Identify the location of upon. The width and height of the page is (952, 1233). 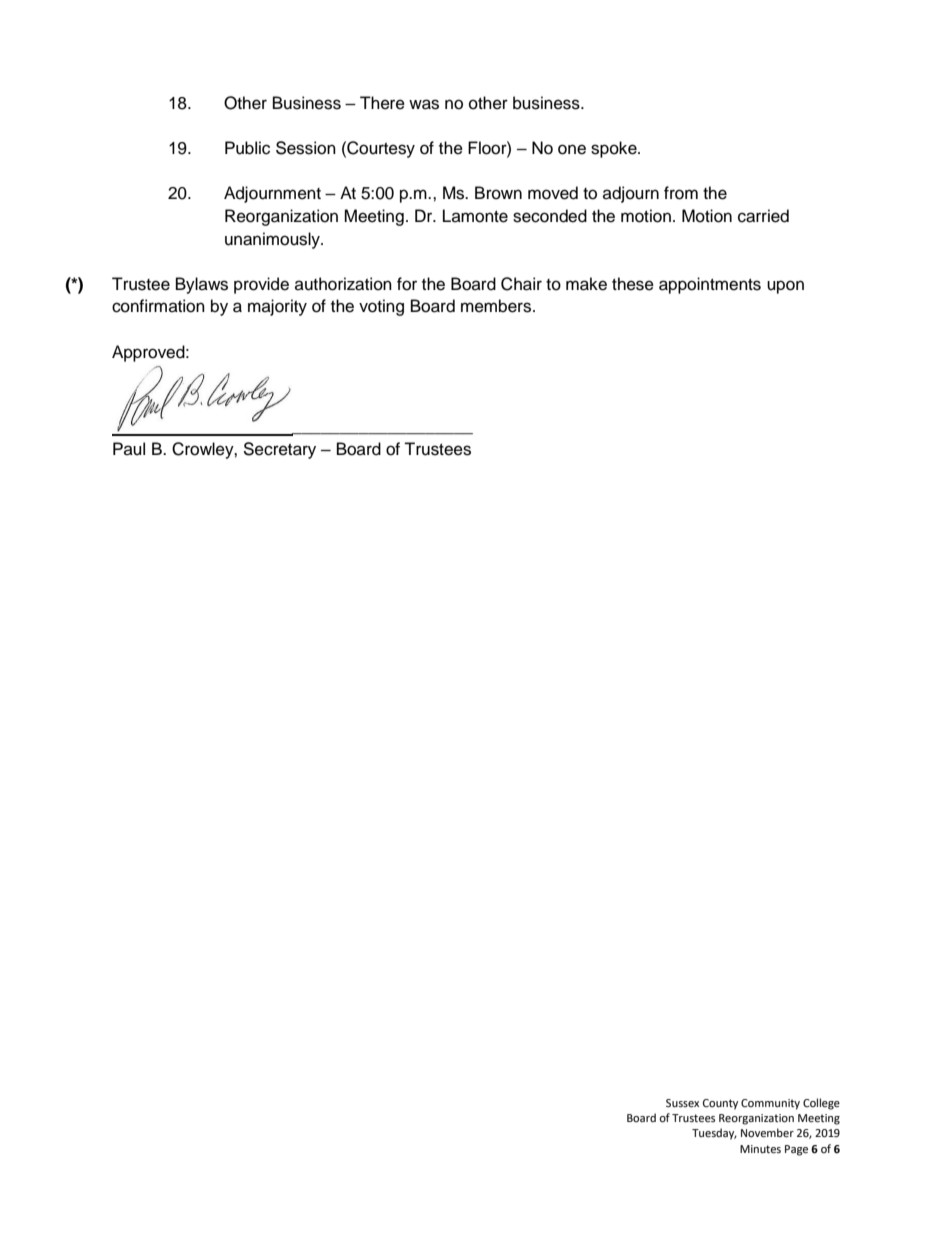
(785, 287).
